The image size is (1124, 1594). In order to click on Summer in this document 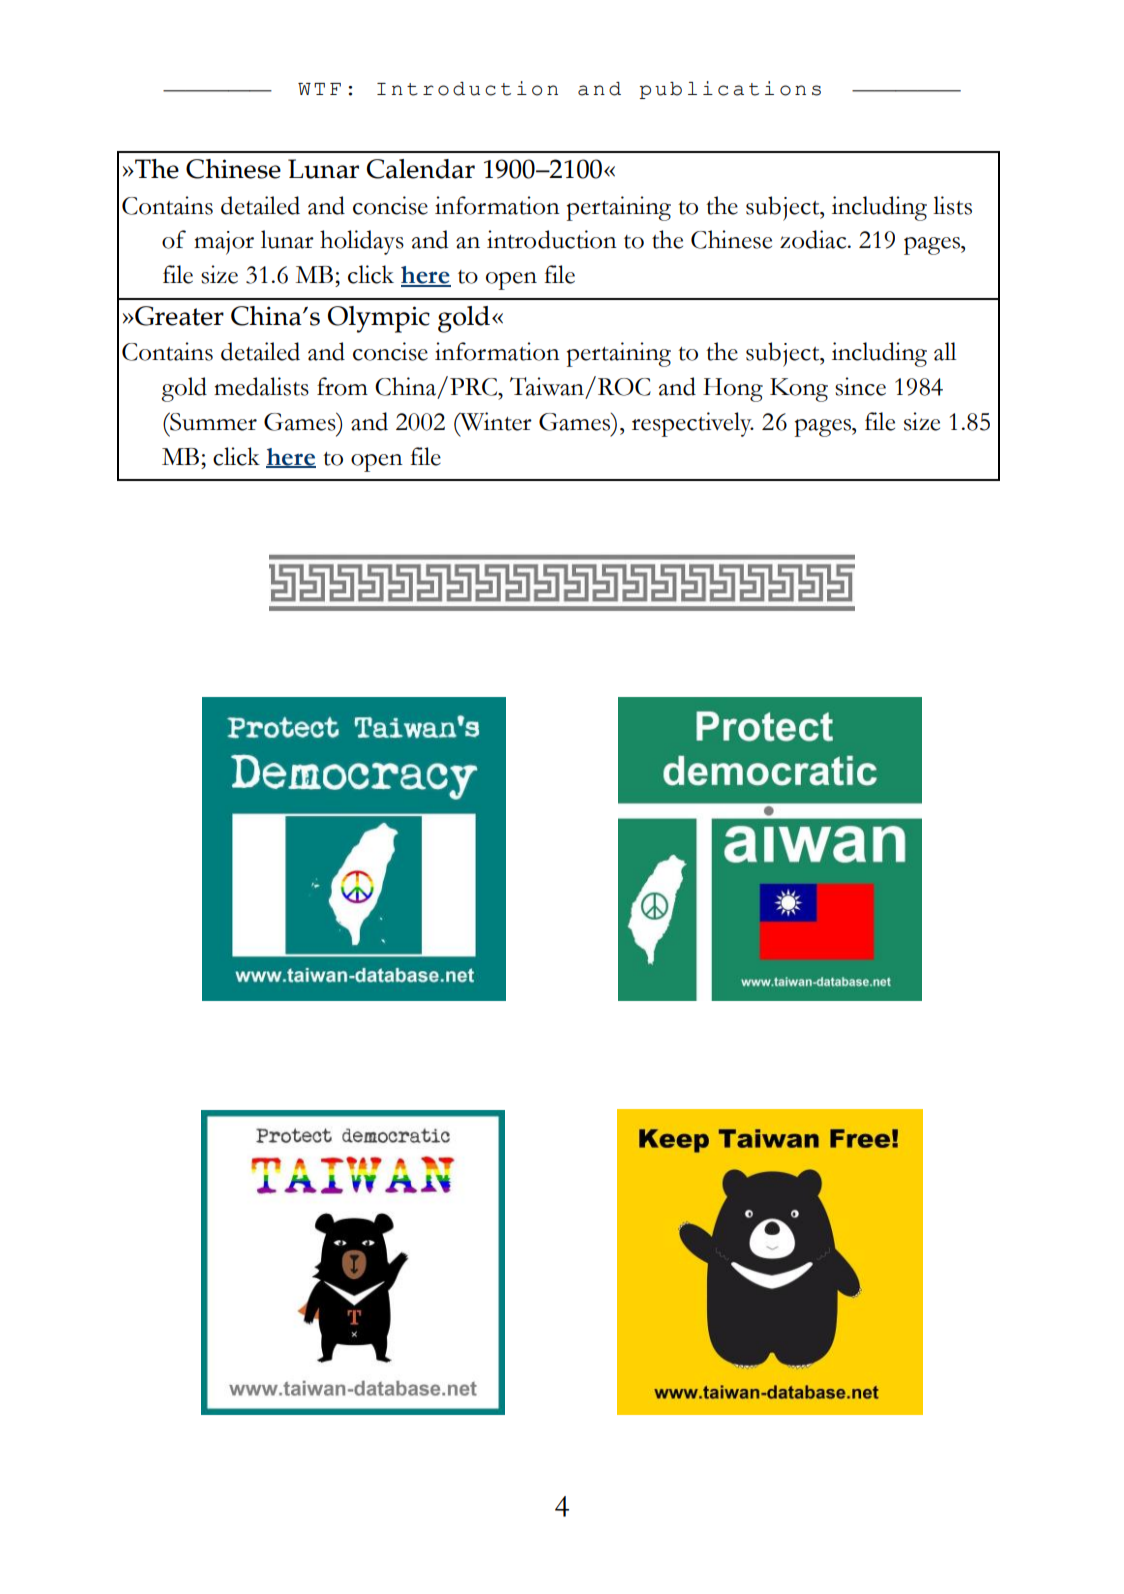, I will do `click(212, 421)`.
